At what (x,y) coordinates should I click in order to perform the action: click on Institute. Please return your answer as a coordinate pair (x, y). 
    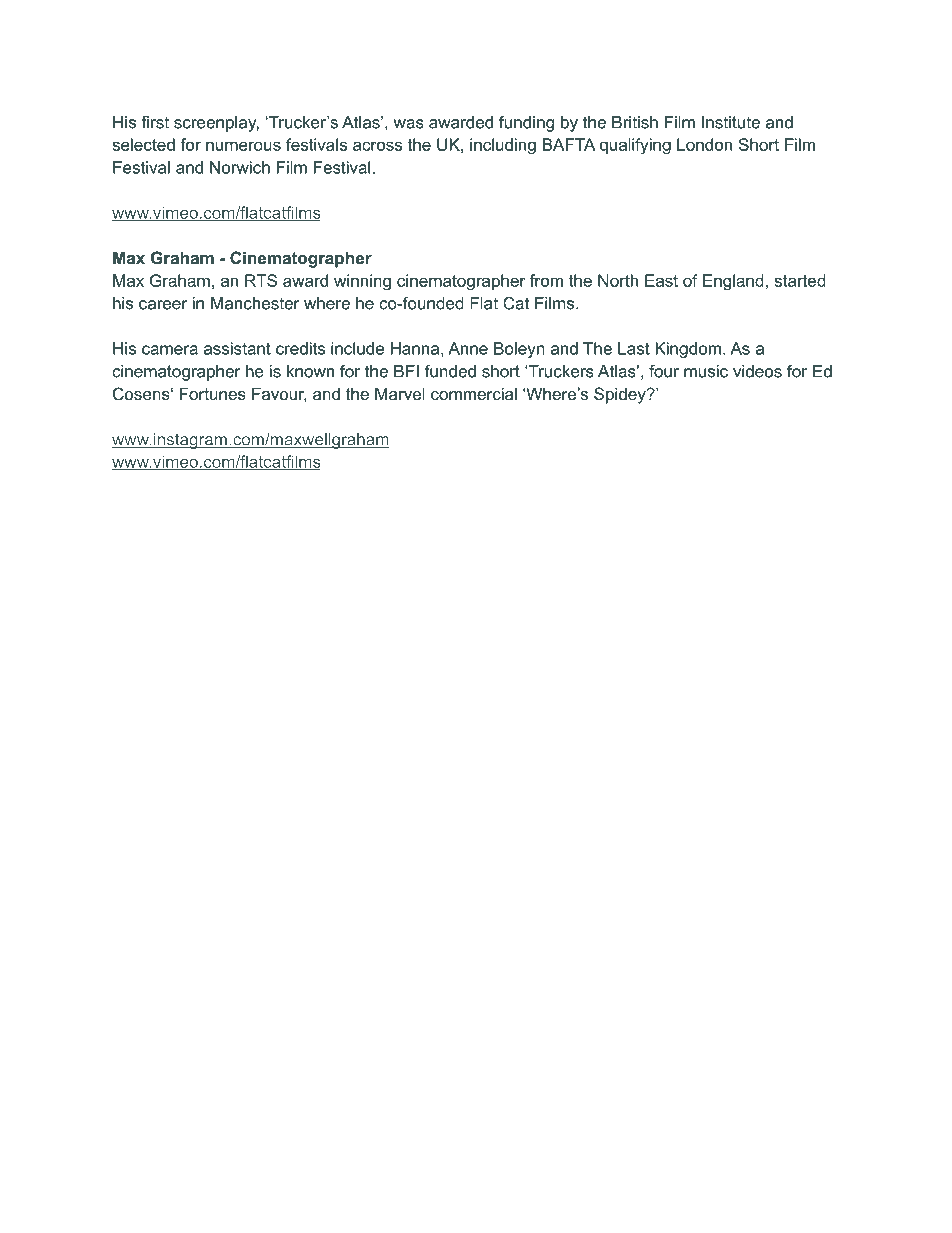
    Looking at the image, I should click on (731, 122).
